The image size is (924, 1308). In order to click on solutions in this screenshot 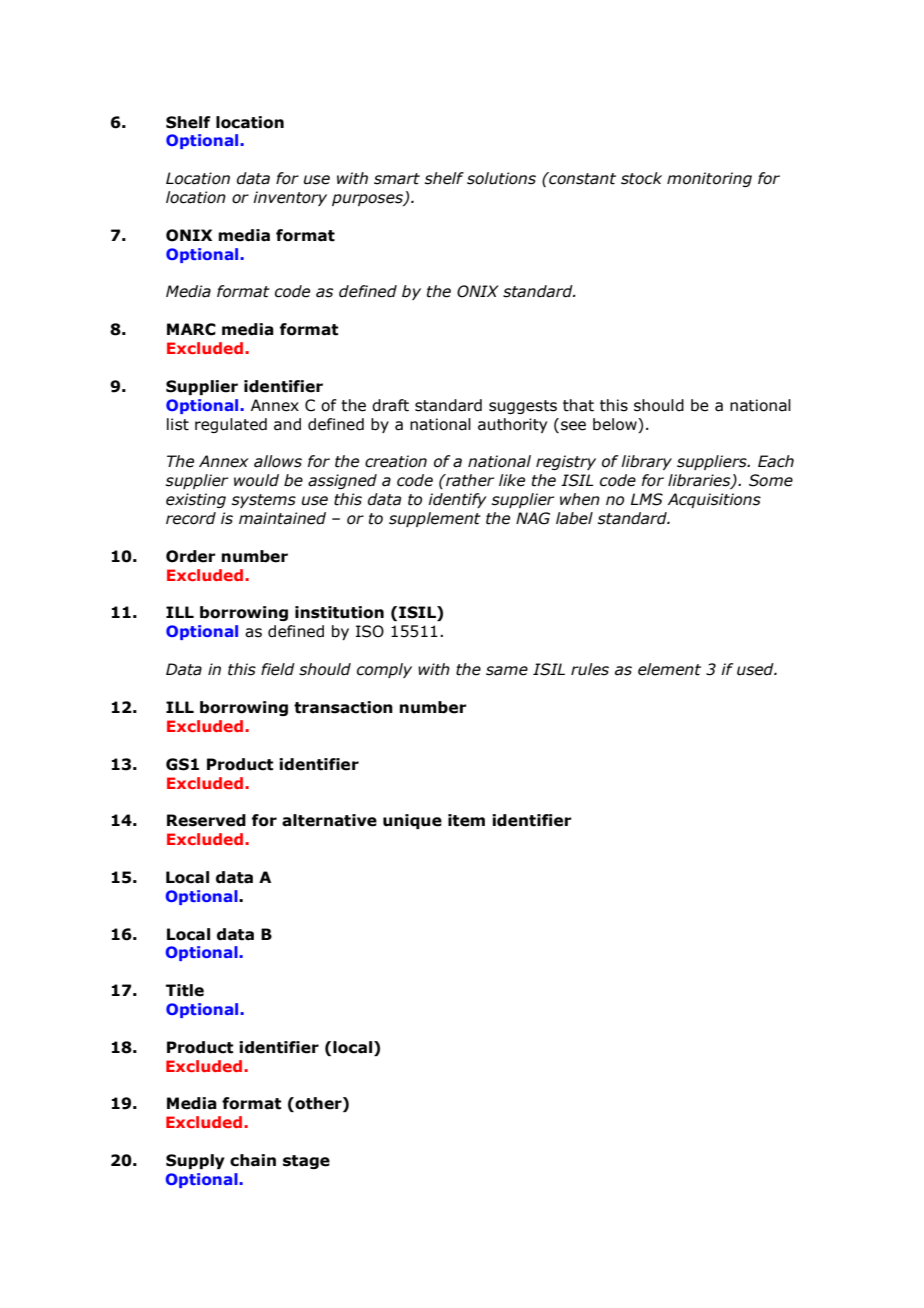, I will do `click(501, 178)`.
